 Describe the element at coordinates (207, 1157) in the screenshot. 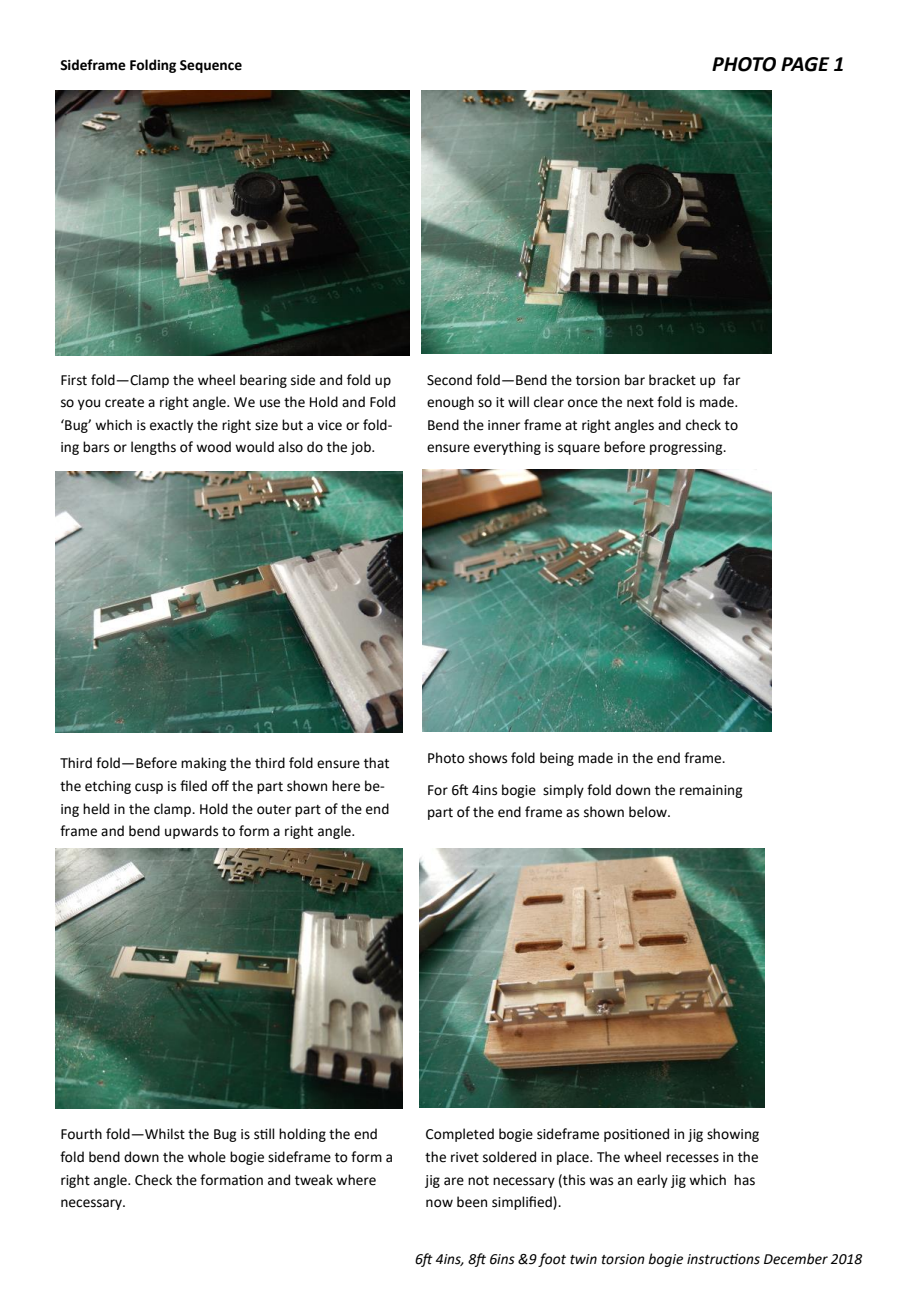

I see `whole` at that location.
